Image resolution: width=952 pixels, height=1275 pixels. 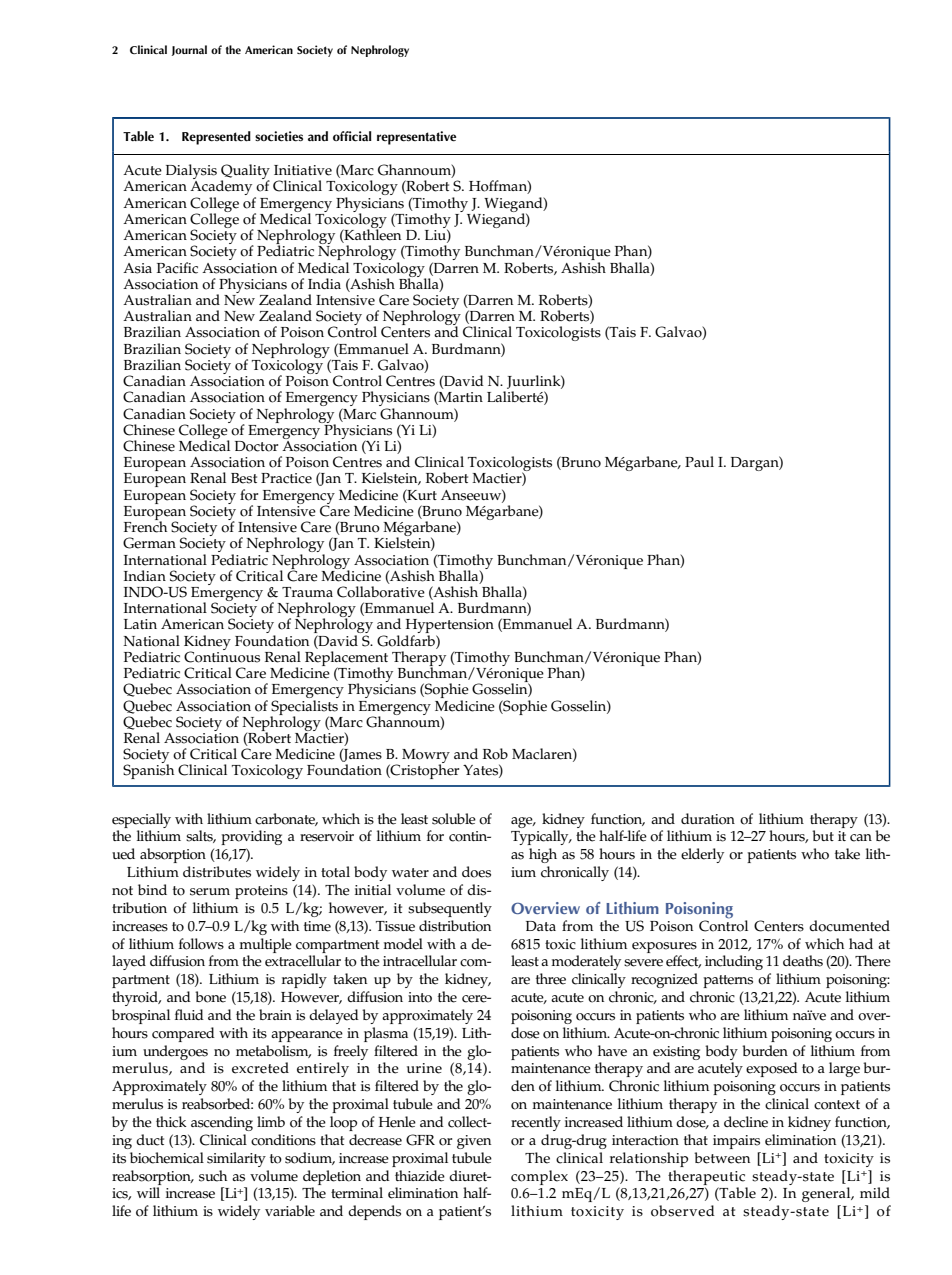 What do you see at coordinates (213, 1176) in the screenshot?
I see `such` at bounding box center [213, 1176].
